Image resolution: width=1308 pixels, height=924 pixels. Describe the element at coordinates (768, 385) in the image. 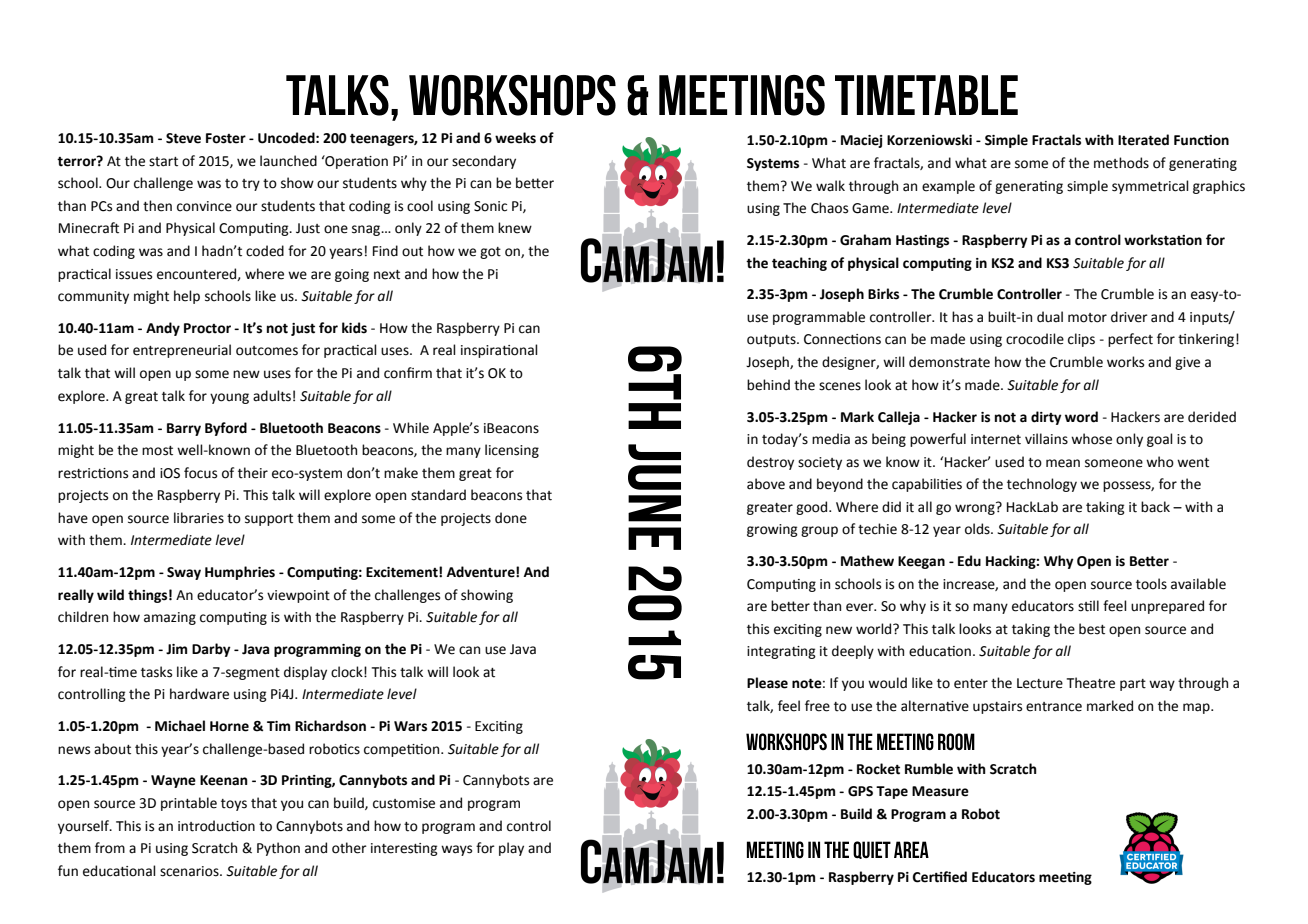

I see `behind` at that location.
